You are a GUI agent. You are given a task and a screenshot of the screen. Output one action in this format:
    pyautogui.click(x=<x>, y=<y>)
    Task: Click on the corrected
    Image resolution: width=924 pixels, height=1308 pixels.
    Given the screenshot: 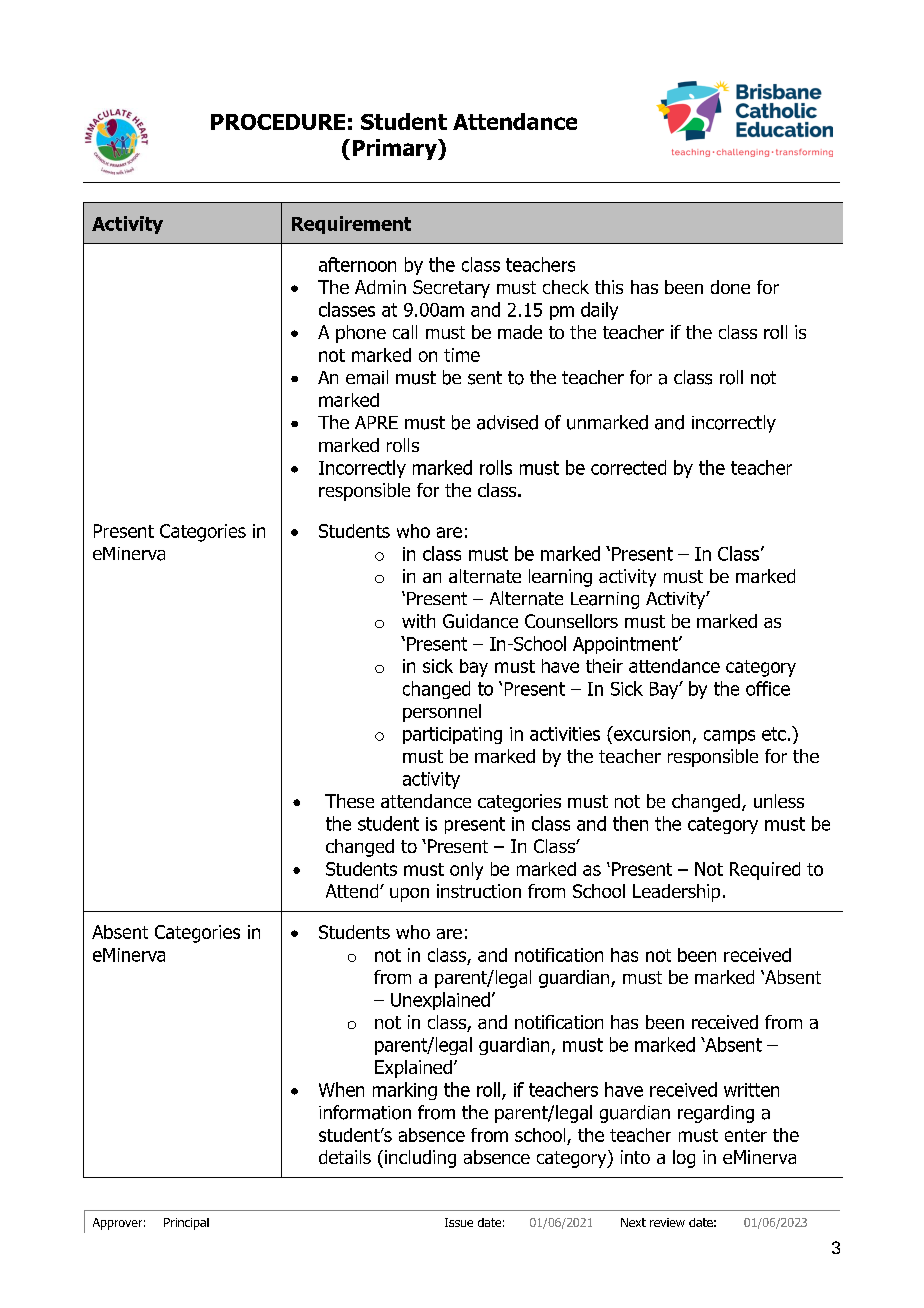 What is the action you would take?
    pyautogui.click(x=628, y=467)
